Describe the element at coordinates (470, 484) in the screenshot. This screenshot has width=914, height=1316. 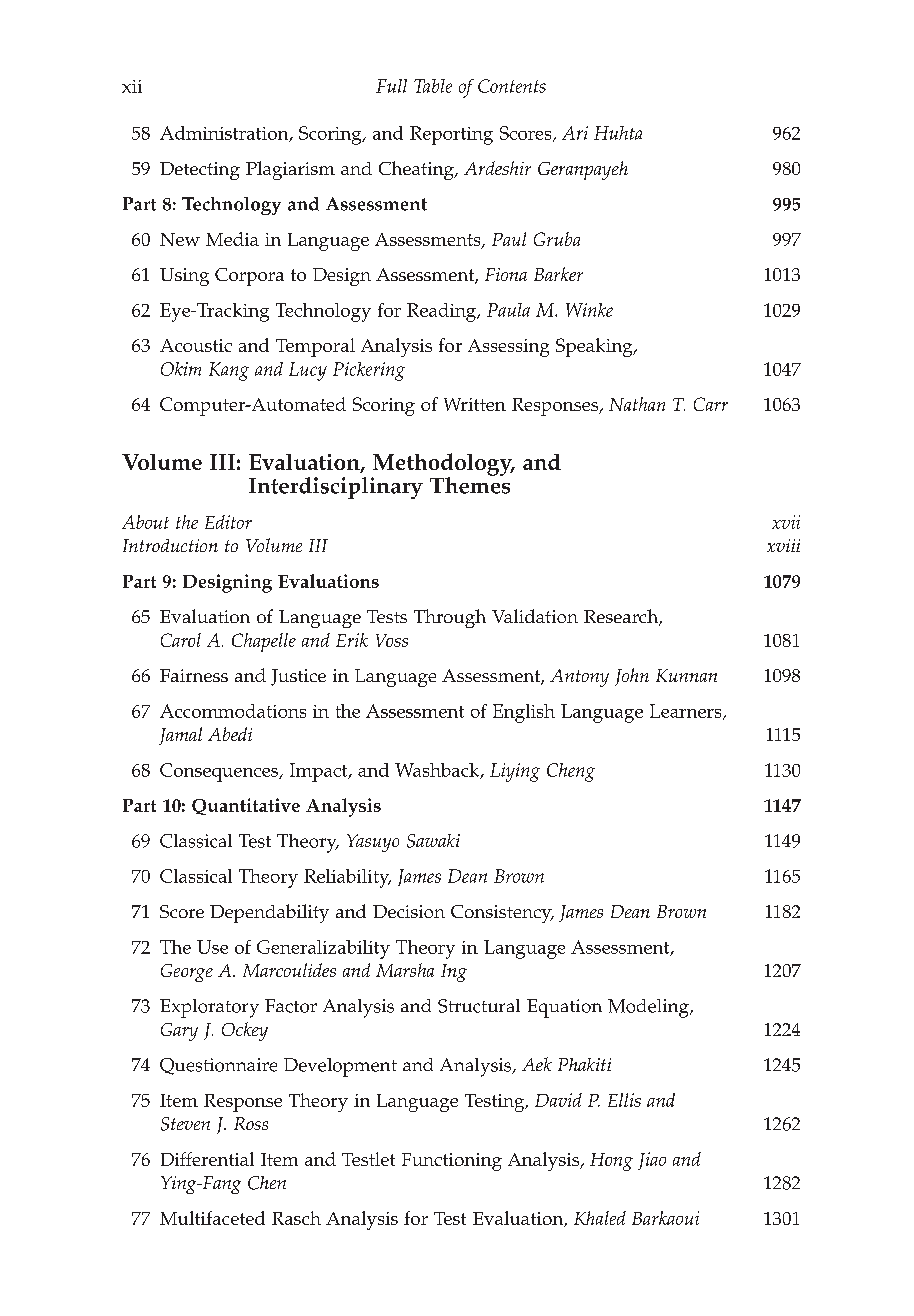
I see `Themes` at that location.
